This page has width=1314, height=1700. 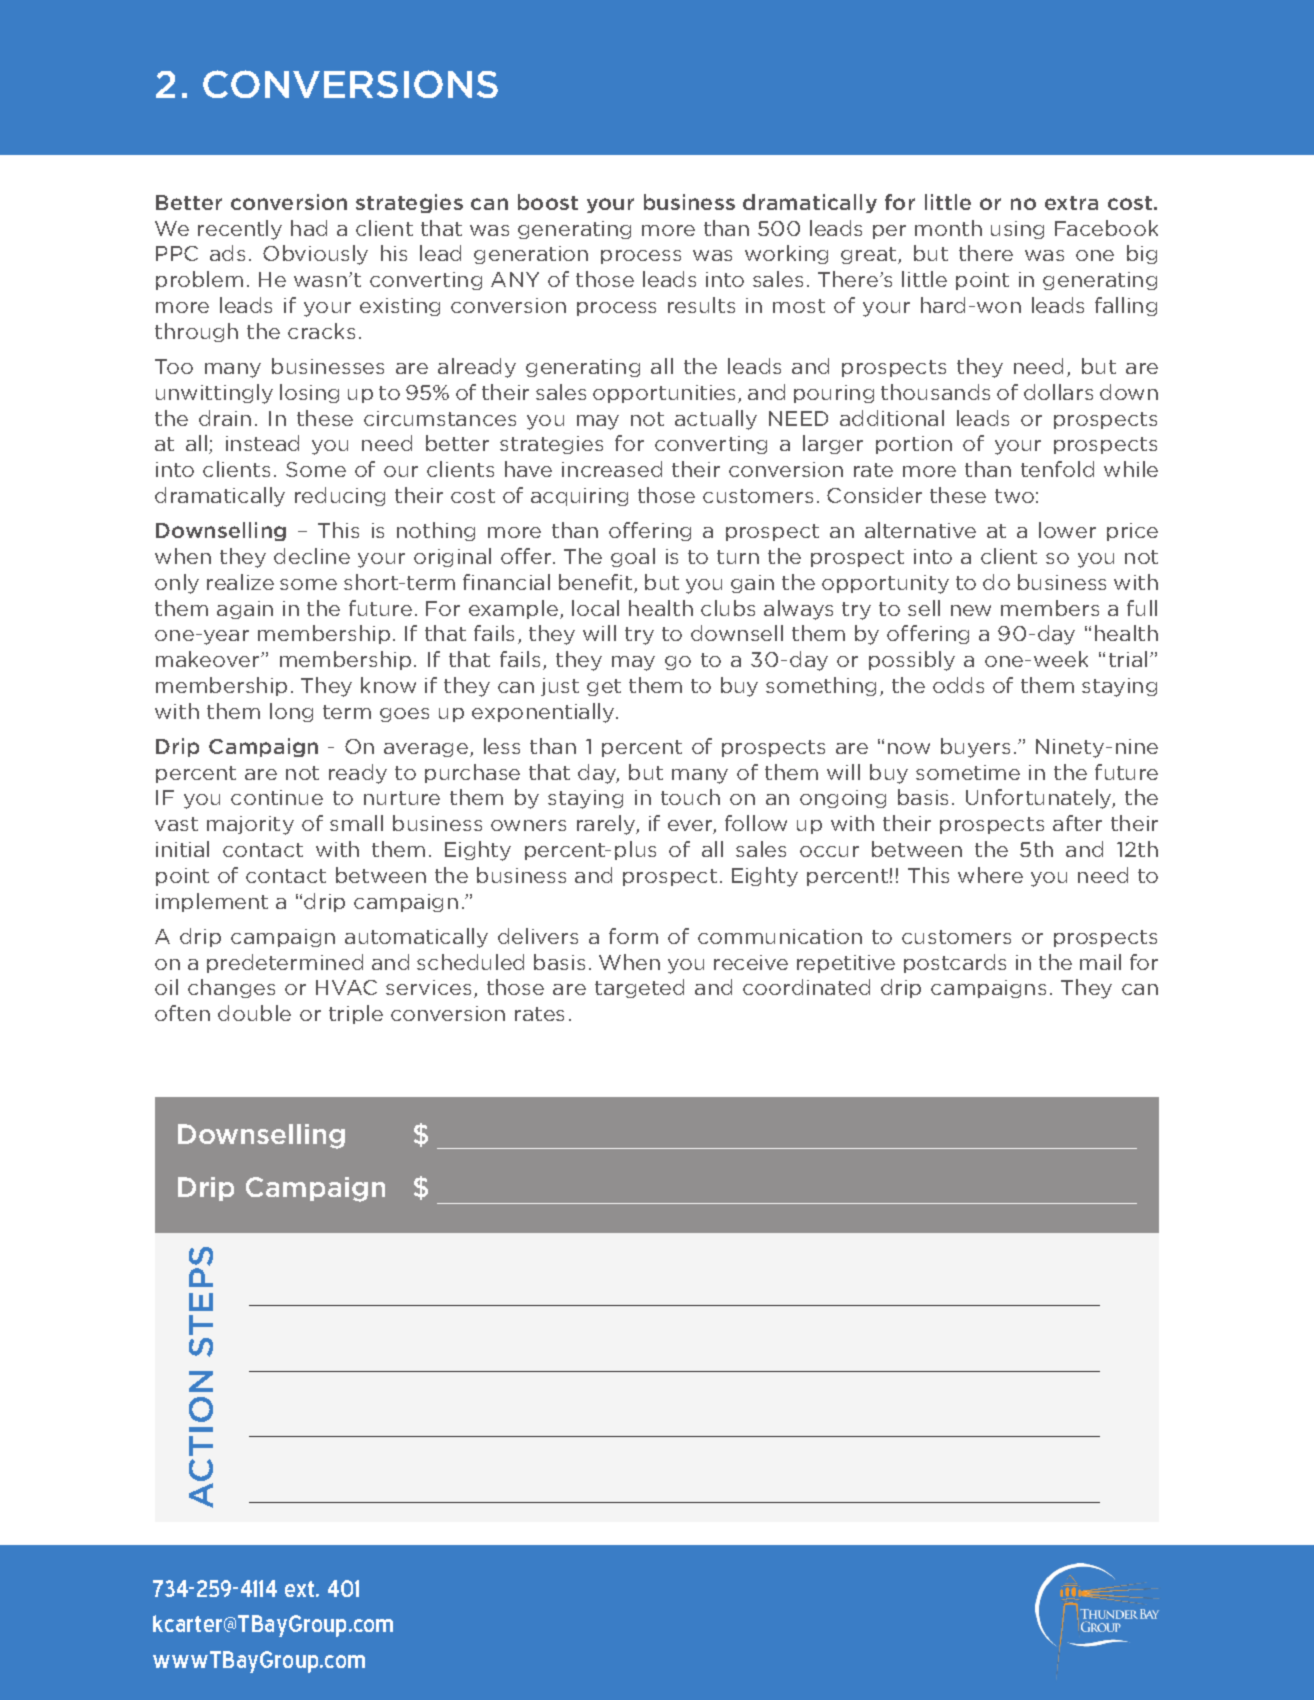 I want to click on local, so click(x=595, y=608).
